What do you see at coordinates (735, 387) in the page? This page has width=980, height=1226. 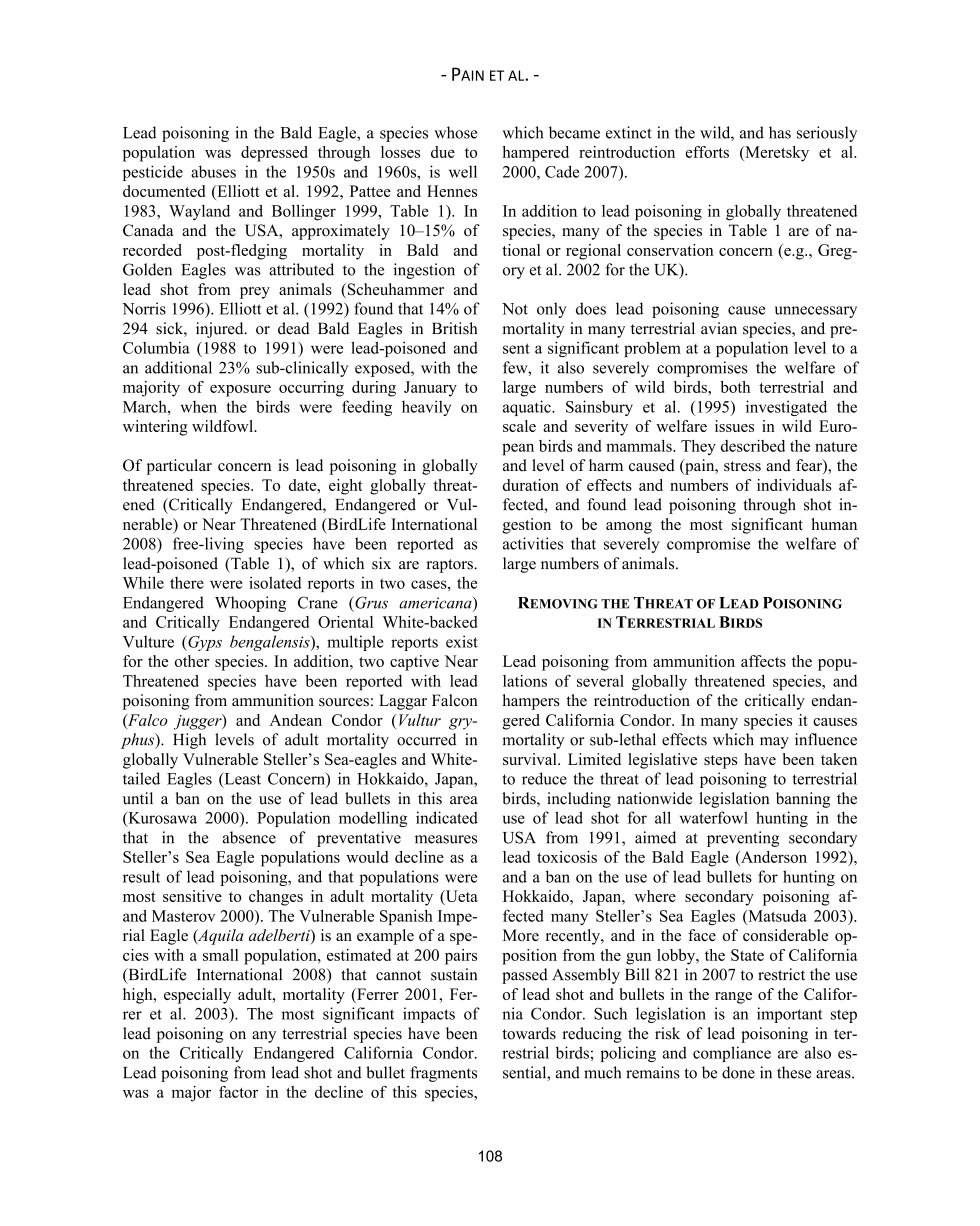 I see `both` at bounding box center [735, 387].
